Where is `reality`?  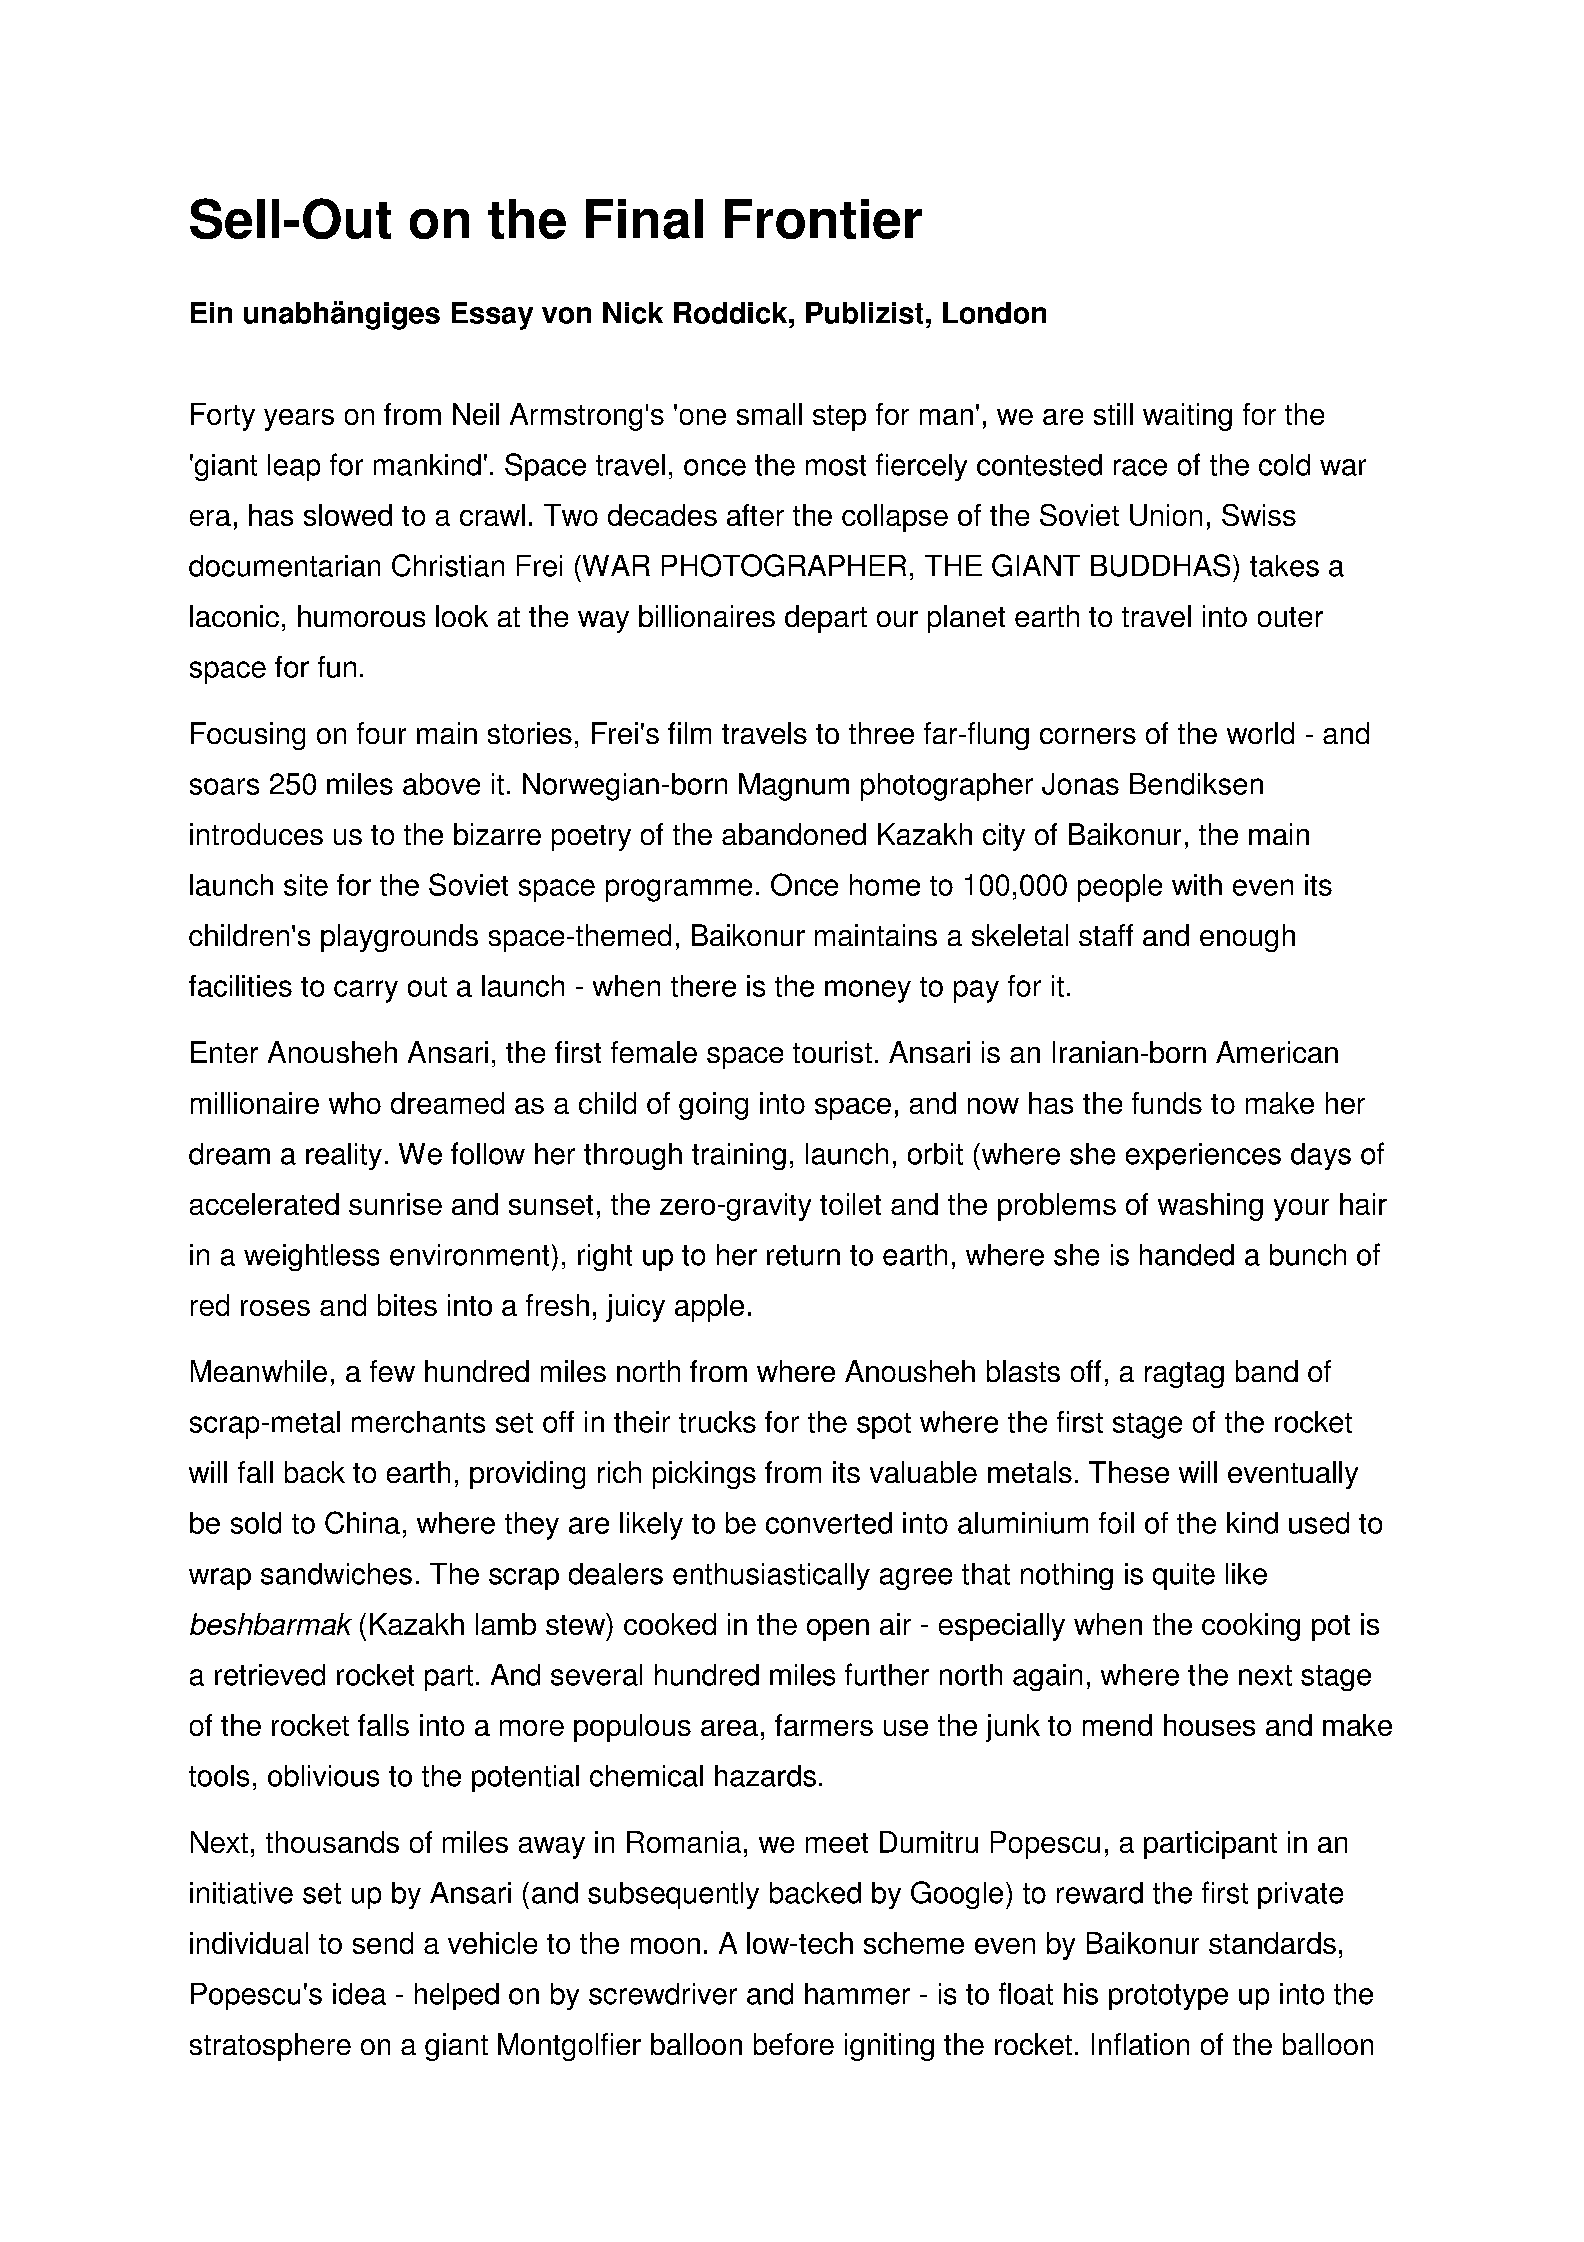
reality is located at coordinates (344, 1156).
